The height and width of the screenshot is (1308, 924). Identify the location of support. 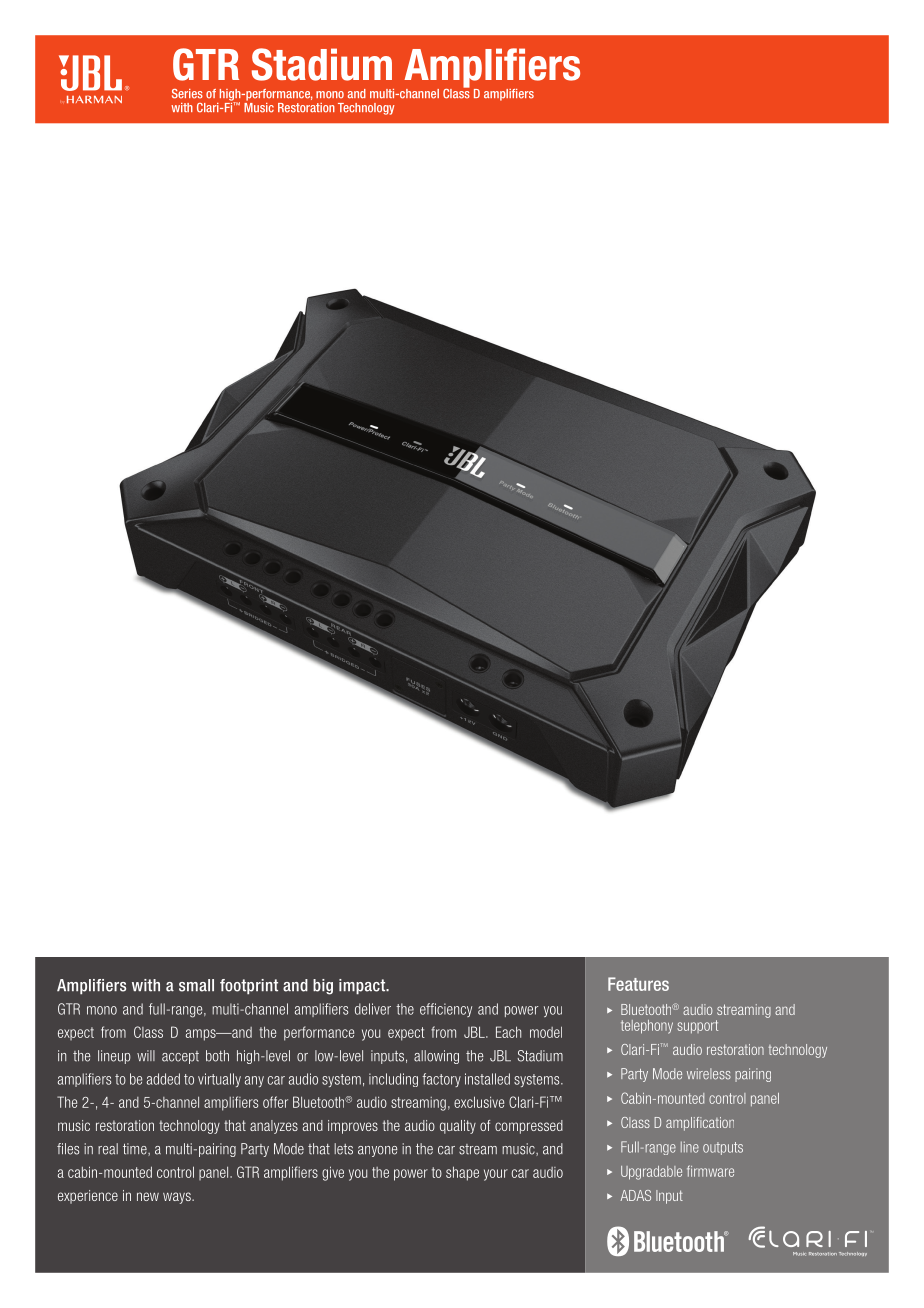
(697, 1026).
